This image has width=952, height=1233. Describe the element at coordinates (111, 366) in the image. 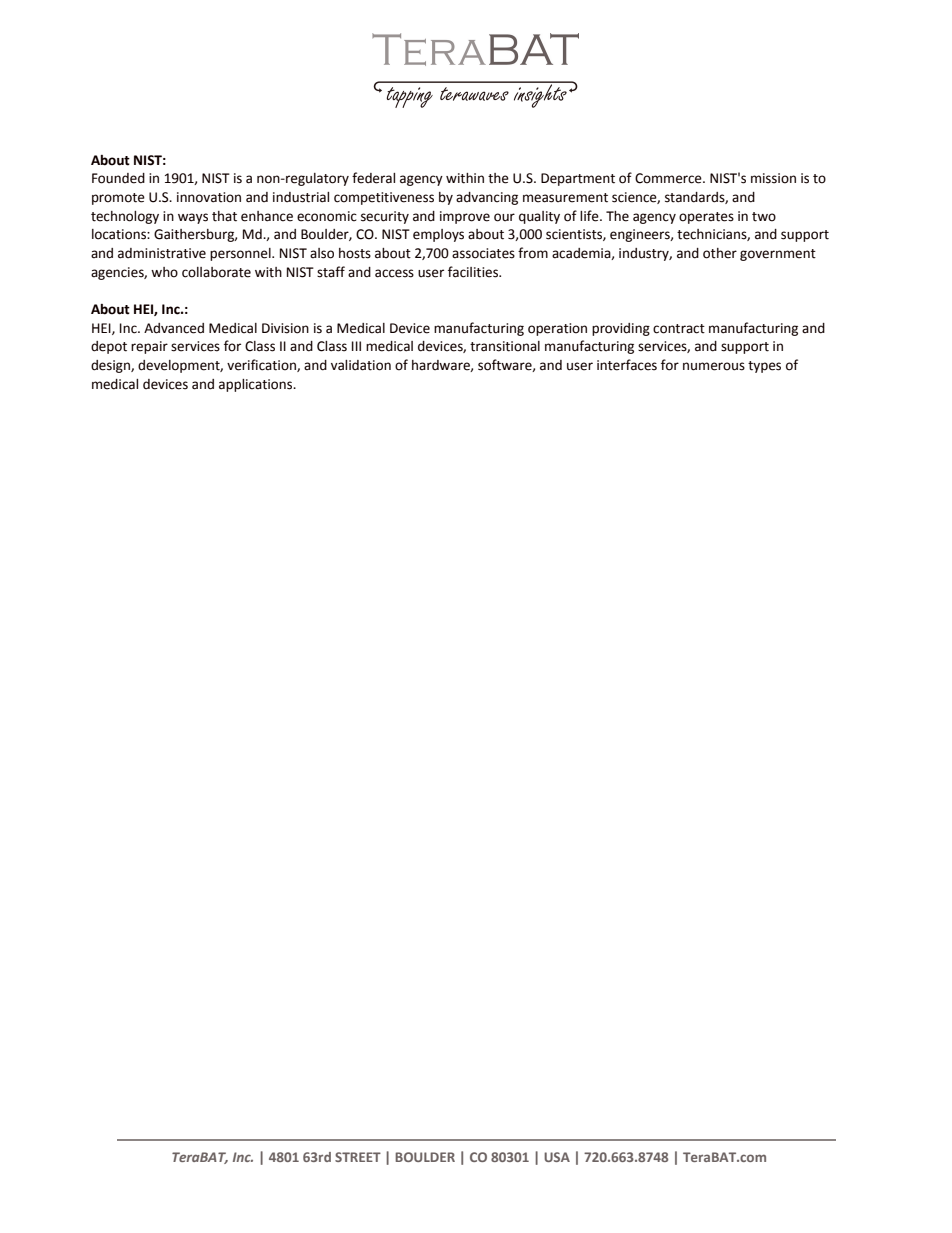

I see `design` at that location.
